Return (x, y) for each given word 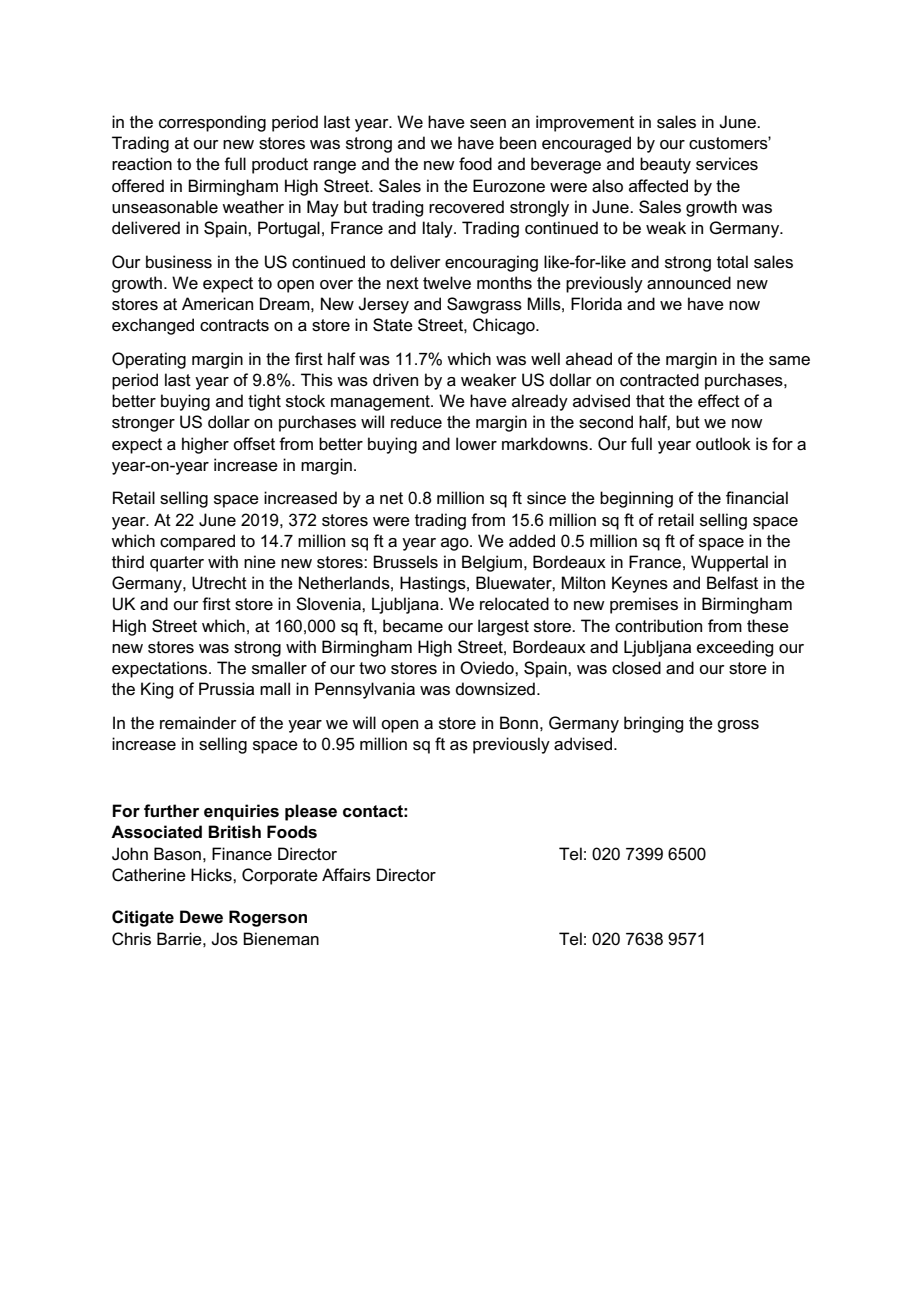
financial (757, 498)
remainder (198, 723)
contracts (234, 325)
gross (738, 726)
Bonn (519, 722)
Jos (224, 939)
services (727, 164)
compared (197, 542)
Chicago (505, 326)
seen (488, 124)
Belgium (492, 563)
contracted (659, 380)
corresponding (212, 123)
